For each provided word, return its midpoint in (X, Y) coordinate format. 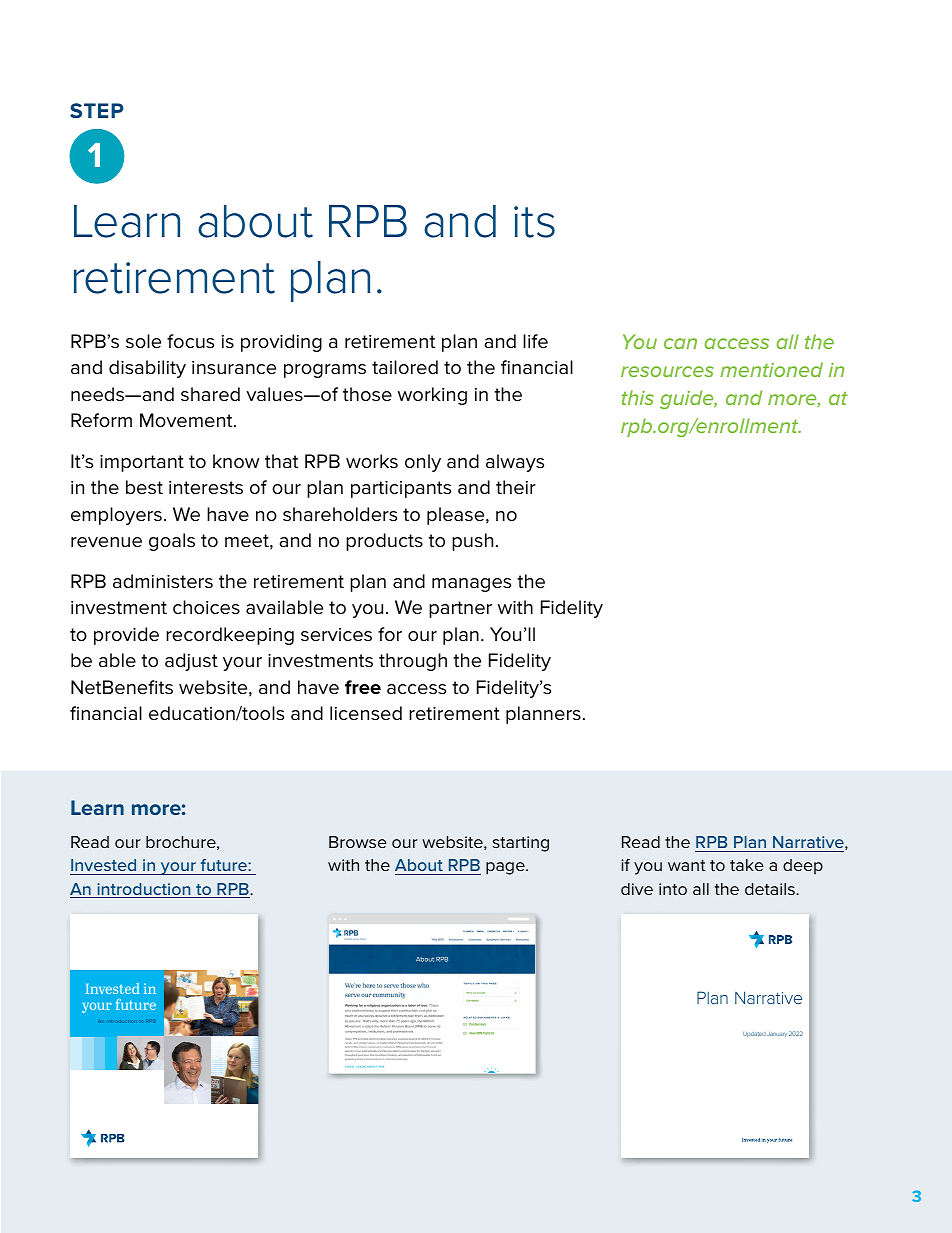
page (506, 868)
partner (460, 609)
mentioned (771, 369)
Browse (358, 842)
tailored (405, 367)
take (747, 865)
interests (206, 488)
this (638, 397)
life (535, 341)
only (423, 463)
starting (521, 844)
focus (190, 341)
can (680, 343)
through (413, 662)
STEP (97, 110)
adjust (191, 662)
